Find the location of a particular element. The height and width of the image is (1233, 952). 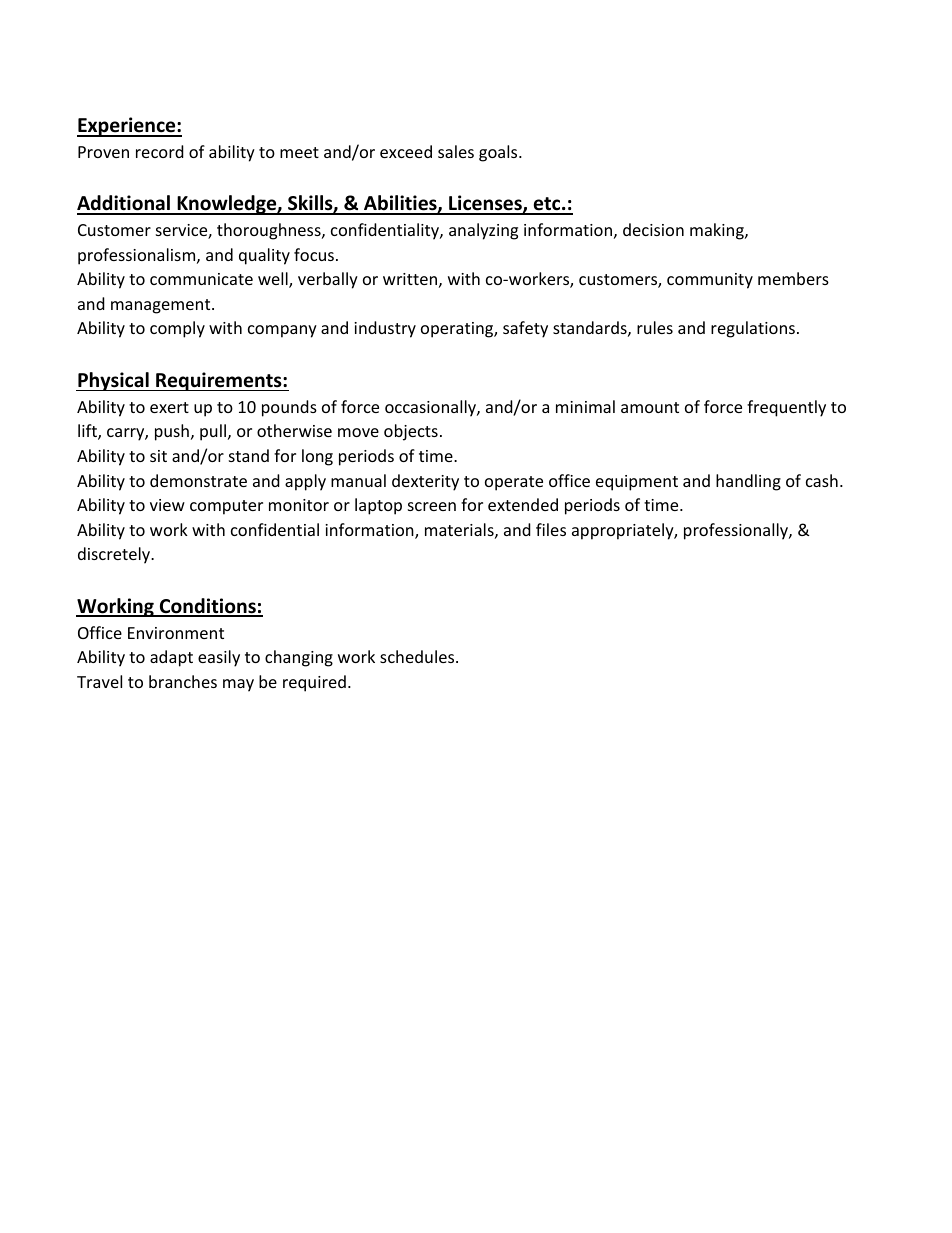

screen is located at coordinates (432, 506).
